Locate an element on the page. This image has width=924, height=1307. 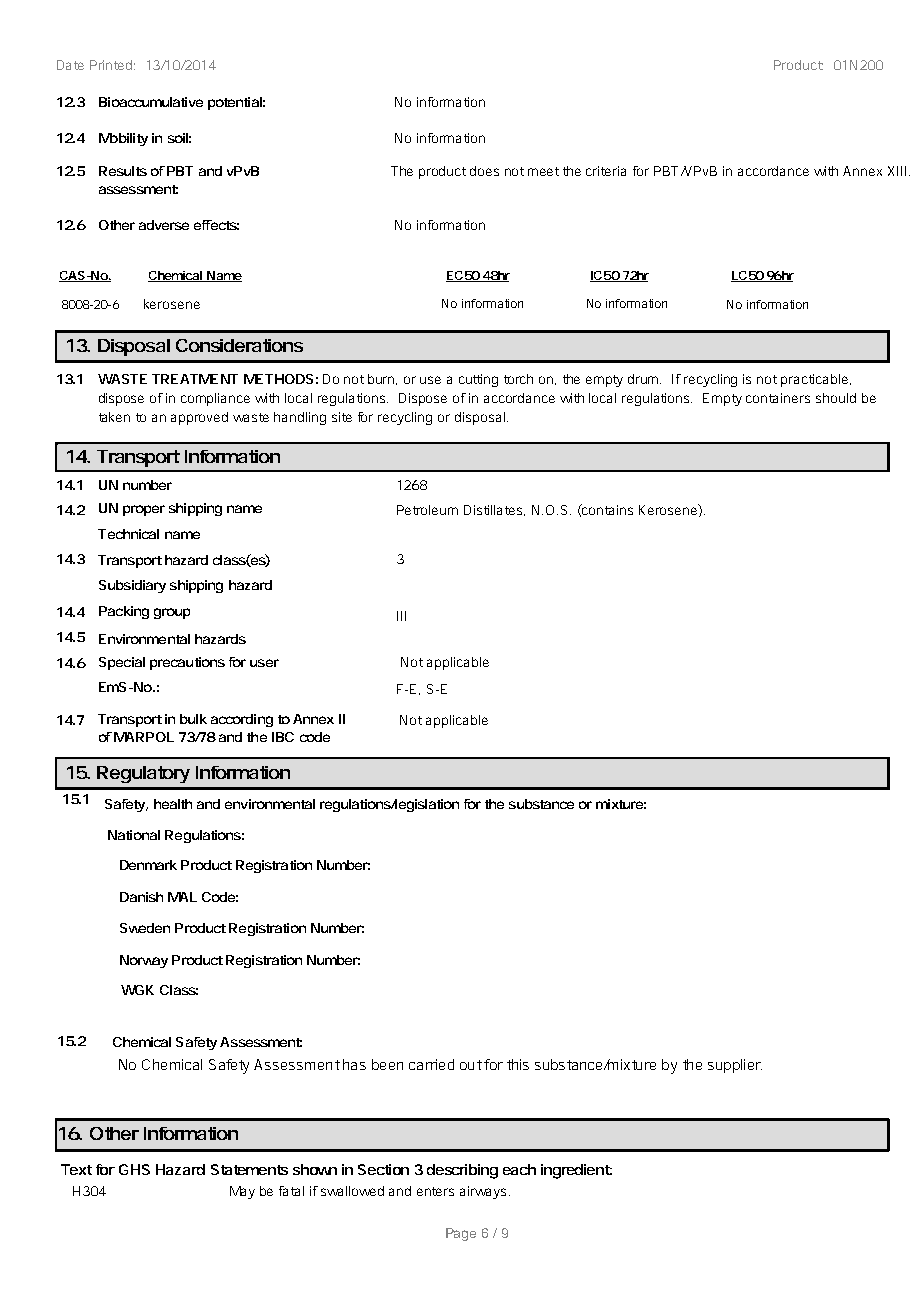
Bioaccumulative is located at coordinates (151, 102).
